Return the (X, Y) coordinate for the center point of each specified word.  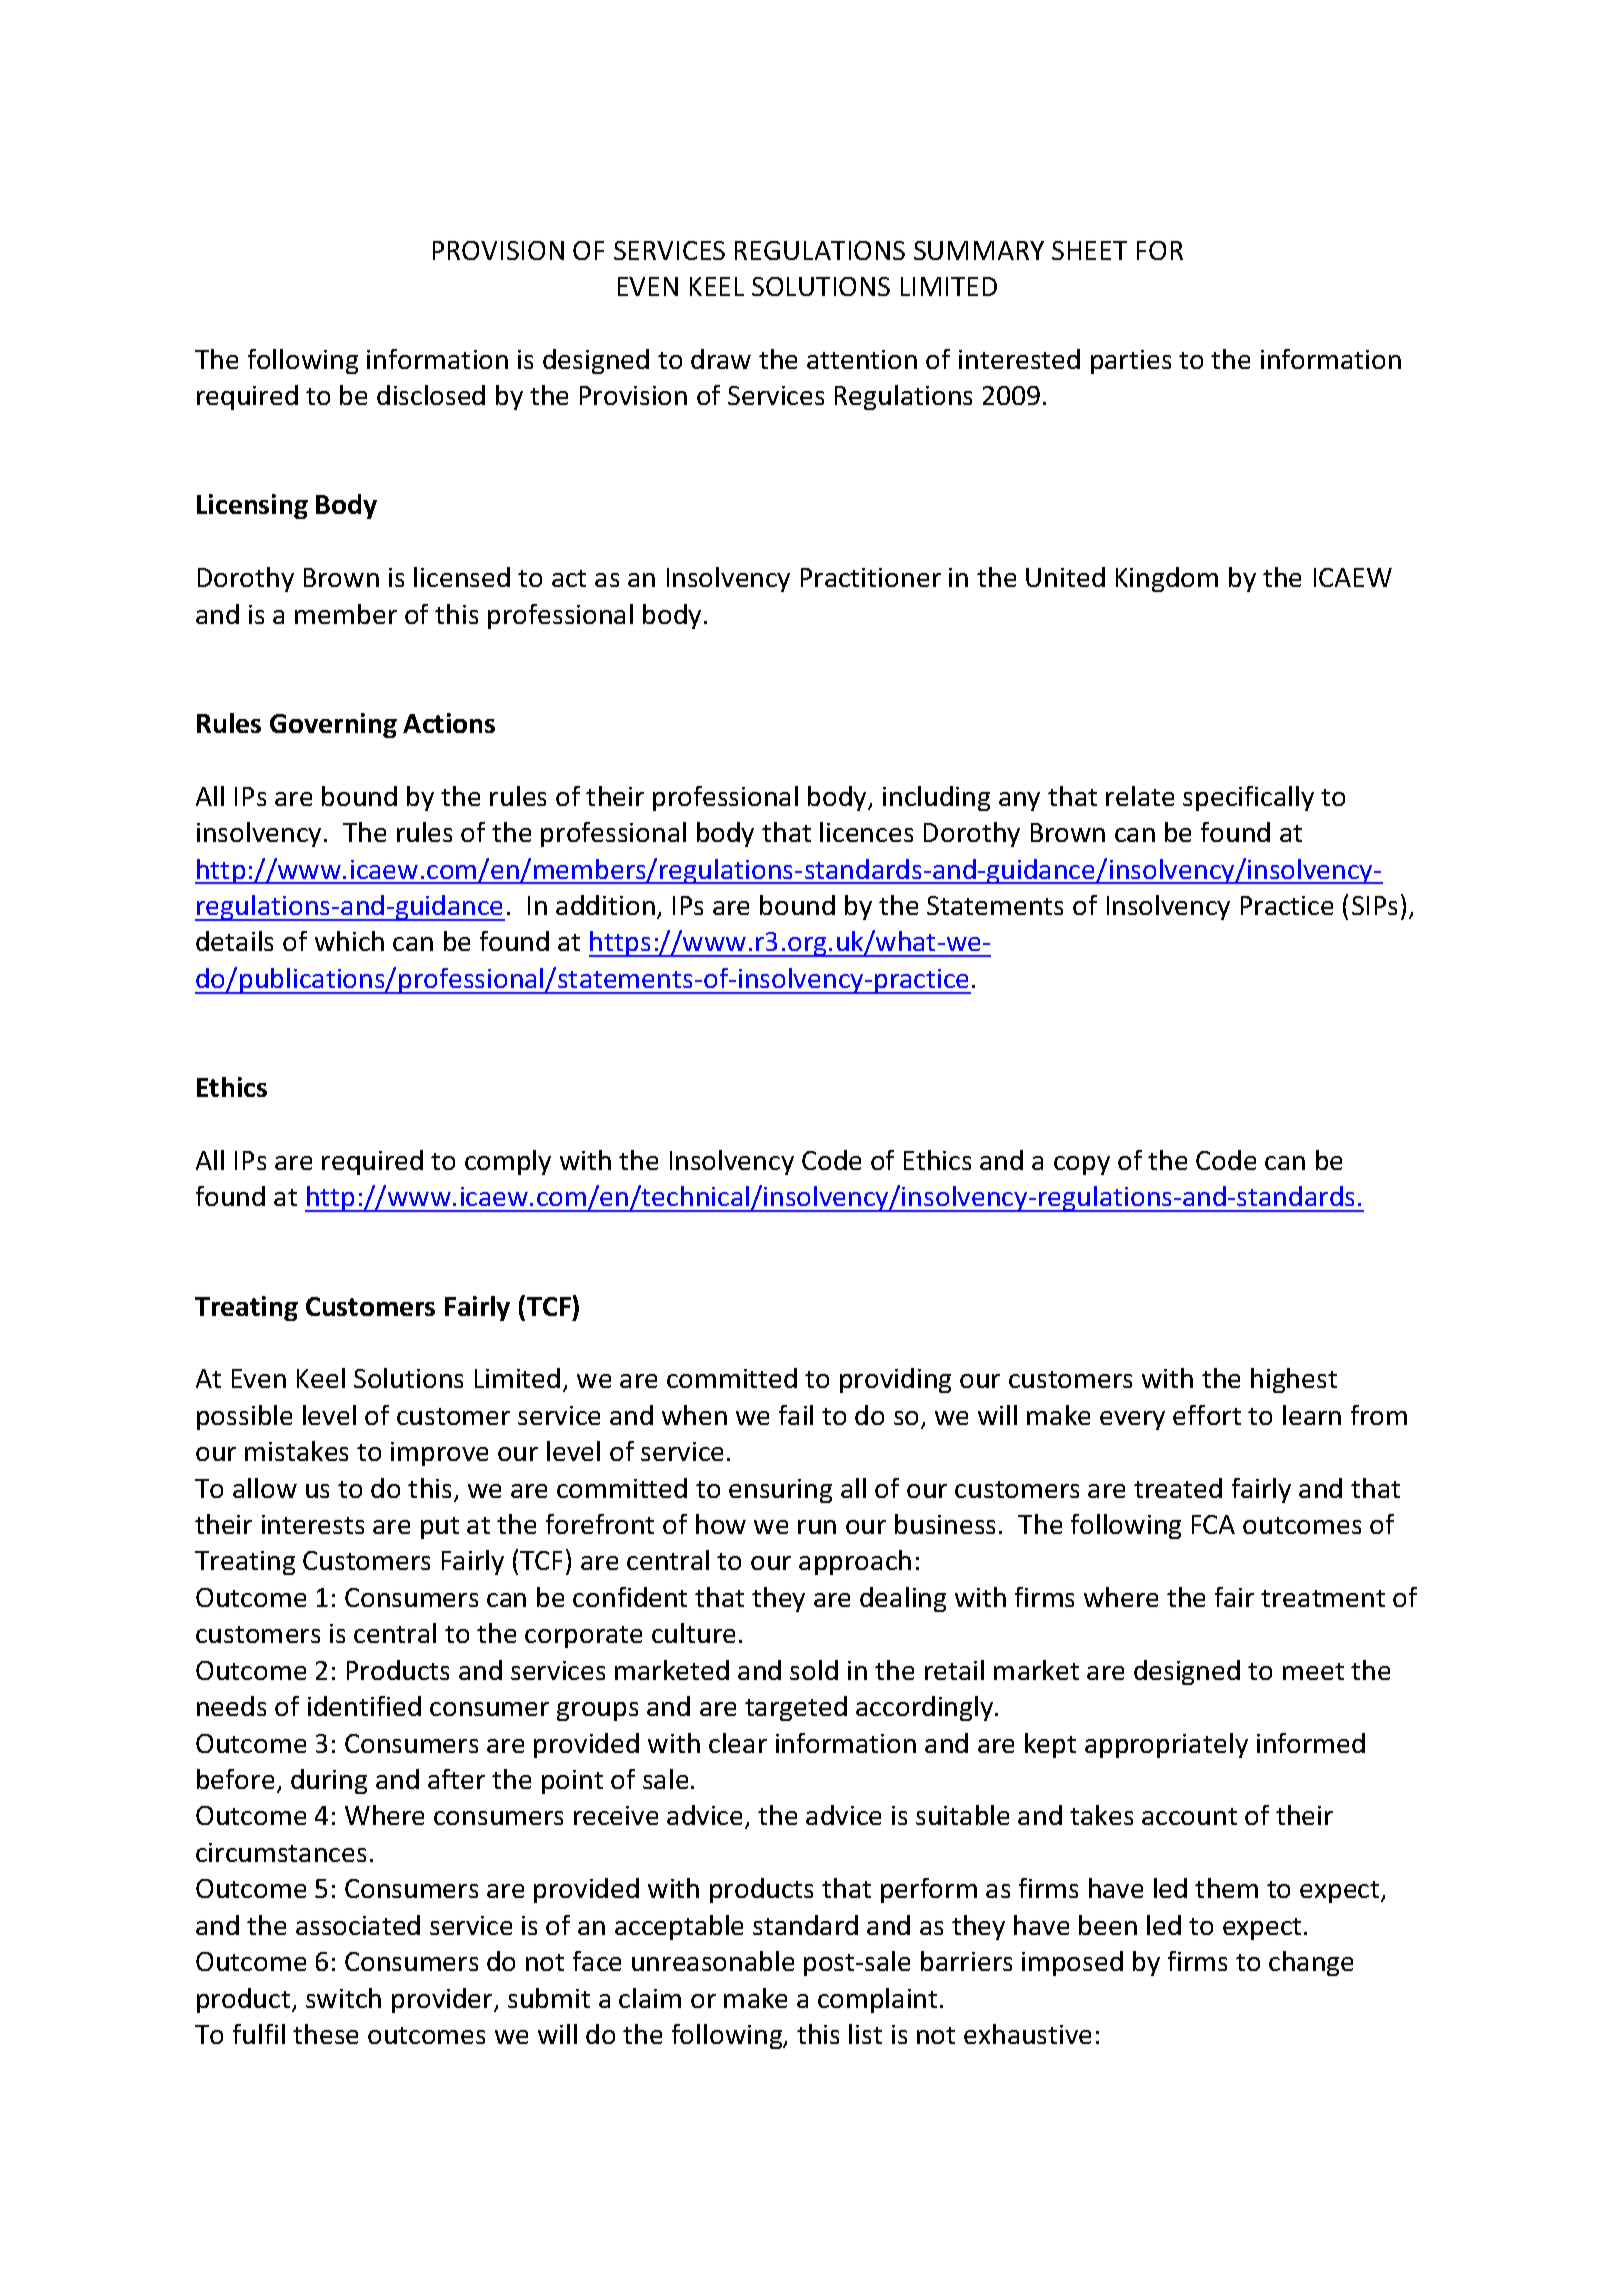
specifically (1248, 798)
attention (862, 359)
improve (439, 1454)
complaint (877, 2000)
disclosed (431, 395)
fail (796, 1415)
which (349, 941)
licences (866, 832)
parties (1131, 362)
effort (1207, 1415)
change (1311, 1963)
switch (343, 1998)
